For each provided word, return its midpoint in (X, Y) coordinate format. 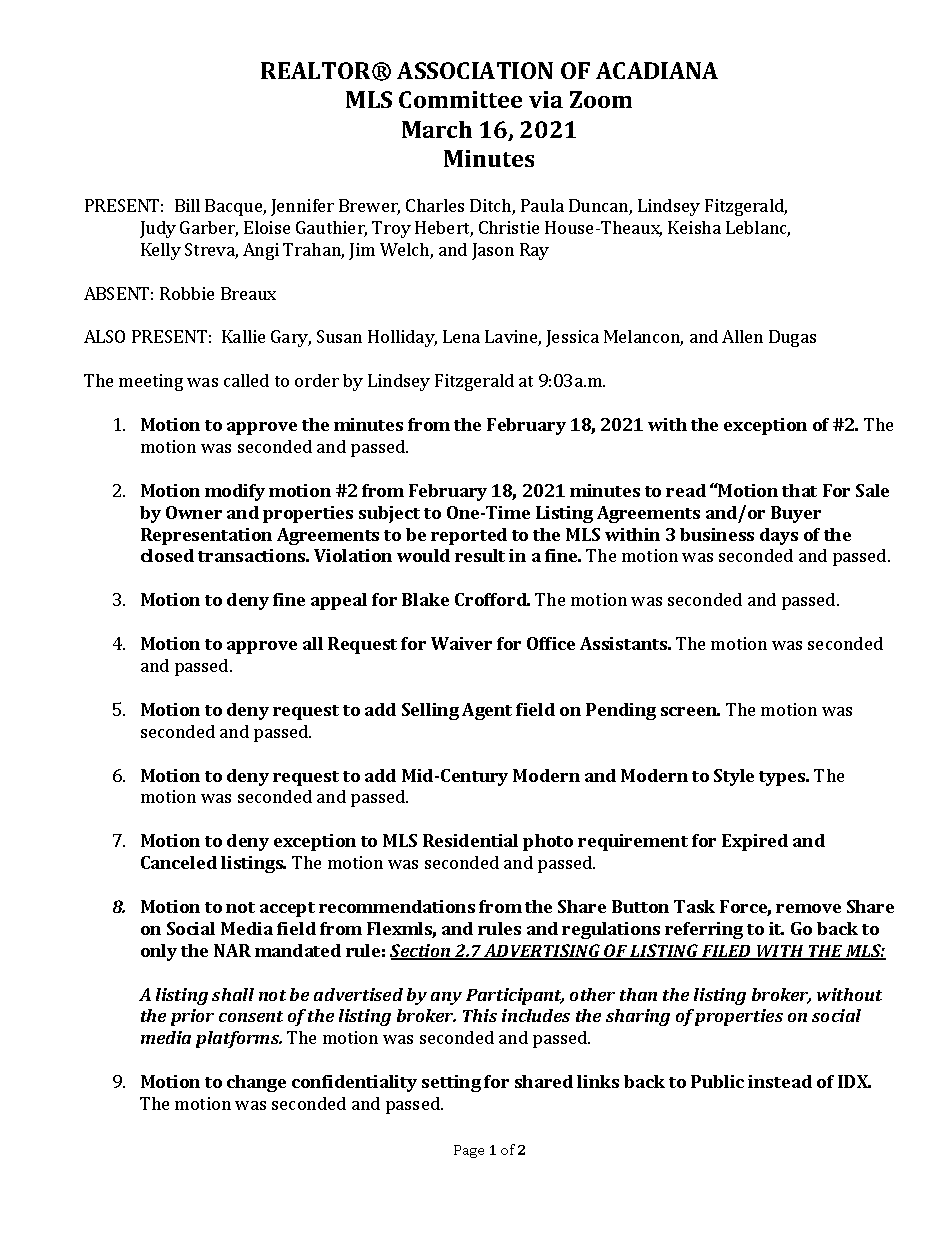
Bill (187, 205)
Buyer (796, 514)
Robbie (187, 293)
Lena (461, 336)
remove (808, 908)
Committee (460, 99)
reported (469, 536)
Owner (194, 512)
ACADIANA (657, 70)
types (783, 778)
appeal (339, 601)
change (256, 1083)
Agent (487, 711)
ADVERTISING (542, 952)
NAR (232, 950)
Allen (742, 336)
